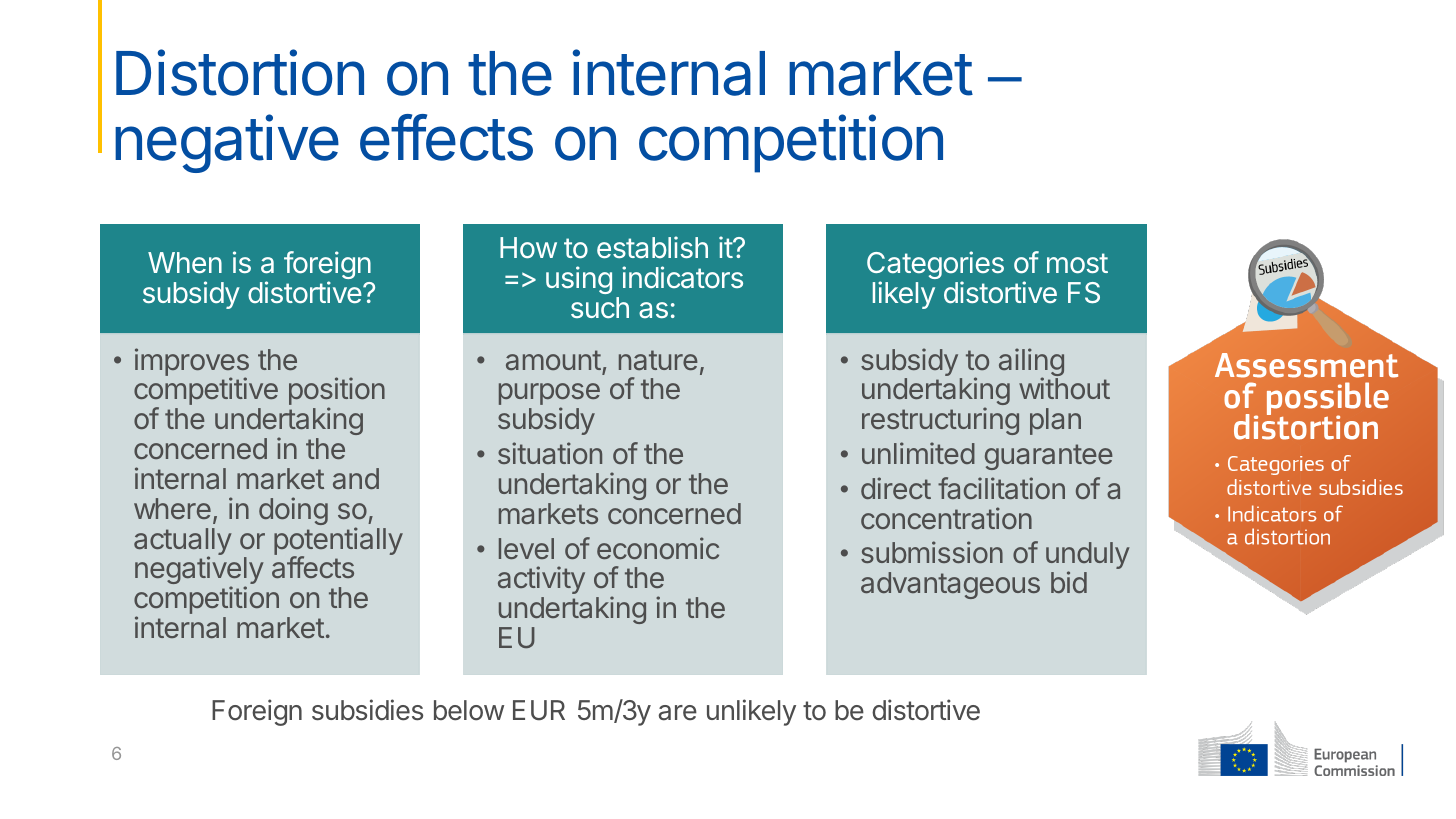 The height and width of the screenshot is (819, 1456). What do you see at coordinates (293, 511) in the screenshot?
I see `doing` at bounding box center [293, 511].
